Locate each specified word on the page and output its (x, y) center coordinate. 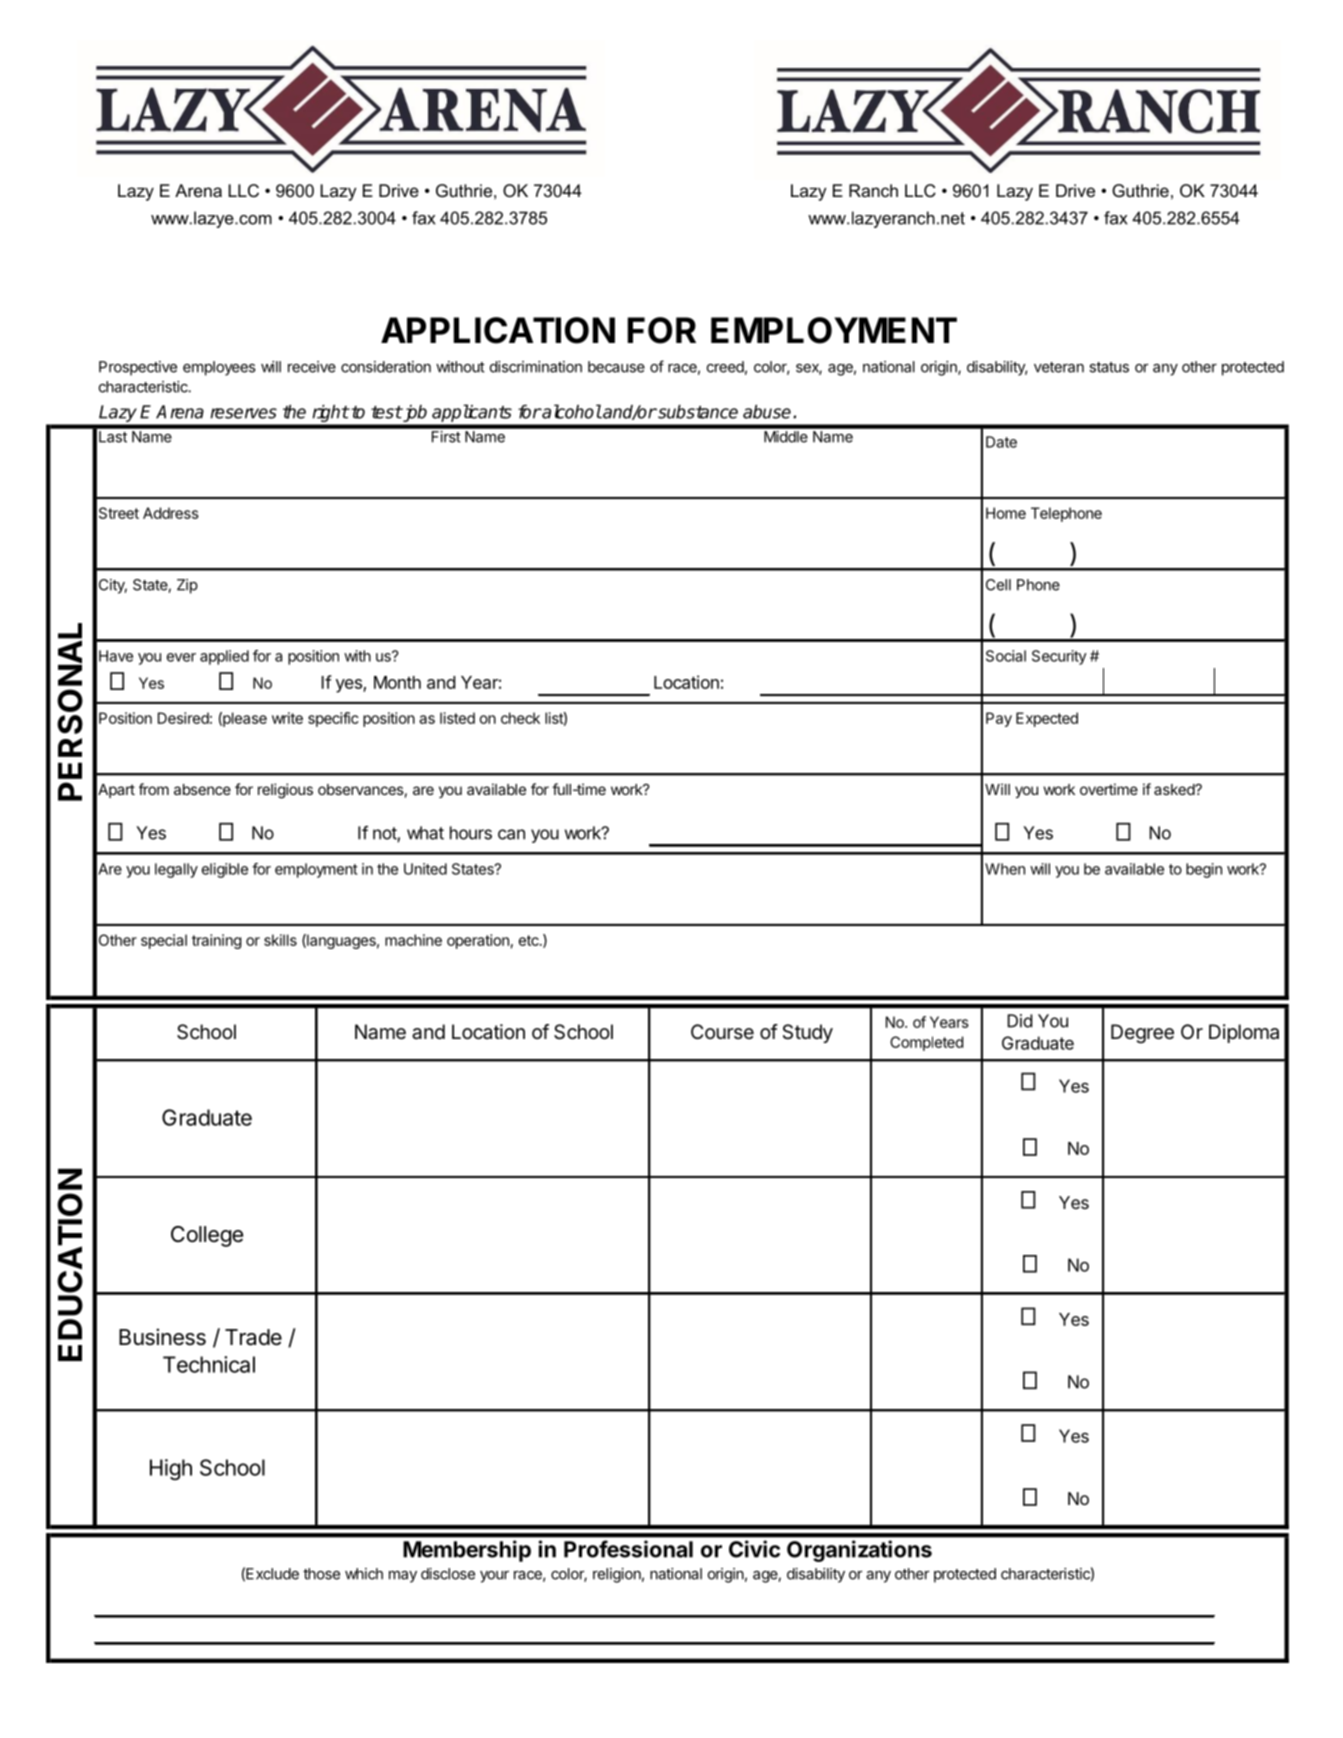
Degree (1142, 1034)
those (321, 1574)
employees (219, 368)
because (616, 367)
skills (280, 940)
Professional (628, 1549)
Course (722, 1031)
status (1109, 367)
